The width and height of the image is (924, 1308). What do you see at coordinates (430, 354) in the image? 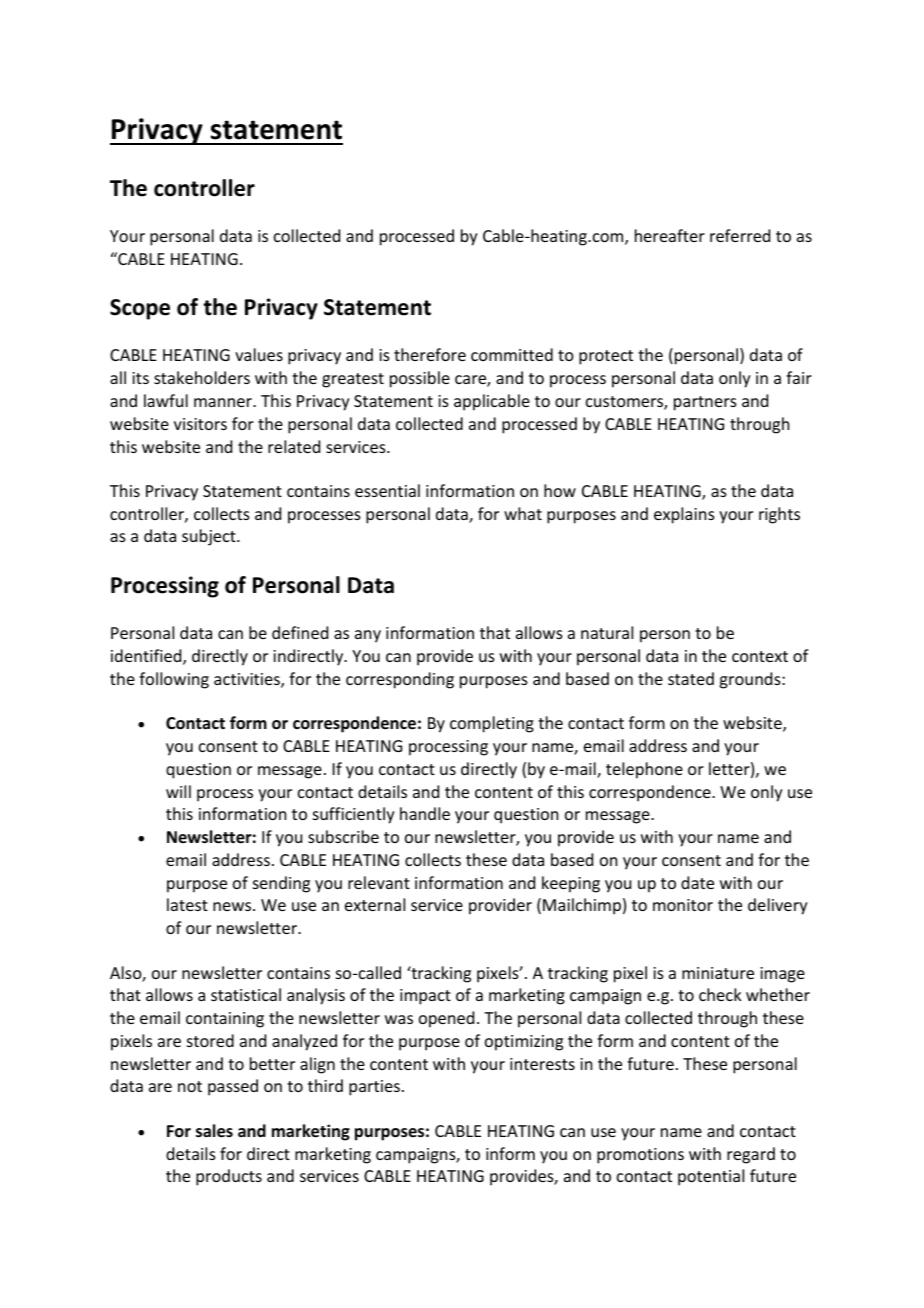
I see `therefore` at bounding box center [430, 354].
